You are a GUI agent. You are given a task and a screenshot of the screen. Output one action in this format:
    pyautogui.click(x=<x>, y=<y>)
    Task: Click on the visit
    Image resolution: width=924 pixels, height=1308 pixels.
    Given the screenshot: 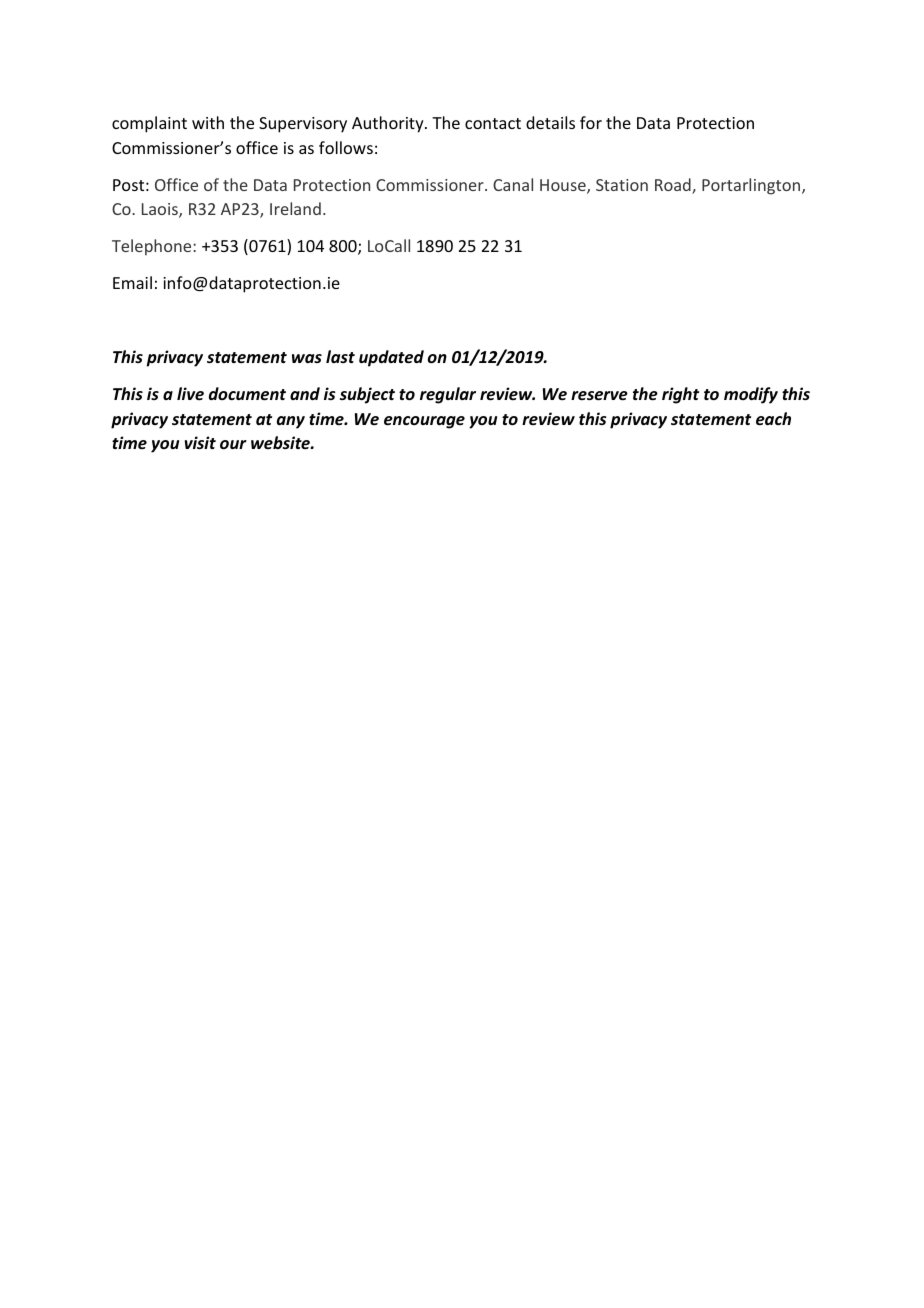 What is the action you would take?
    pyautogui.click(x=200, y=443)
